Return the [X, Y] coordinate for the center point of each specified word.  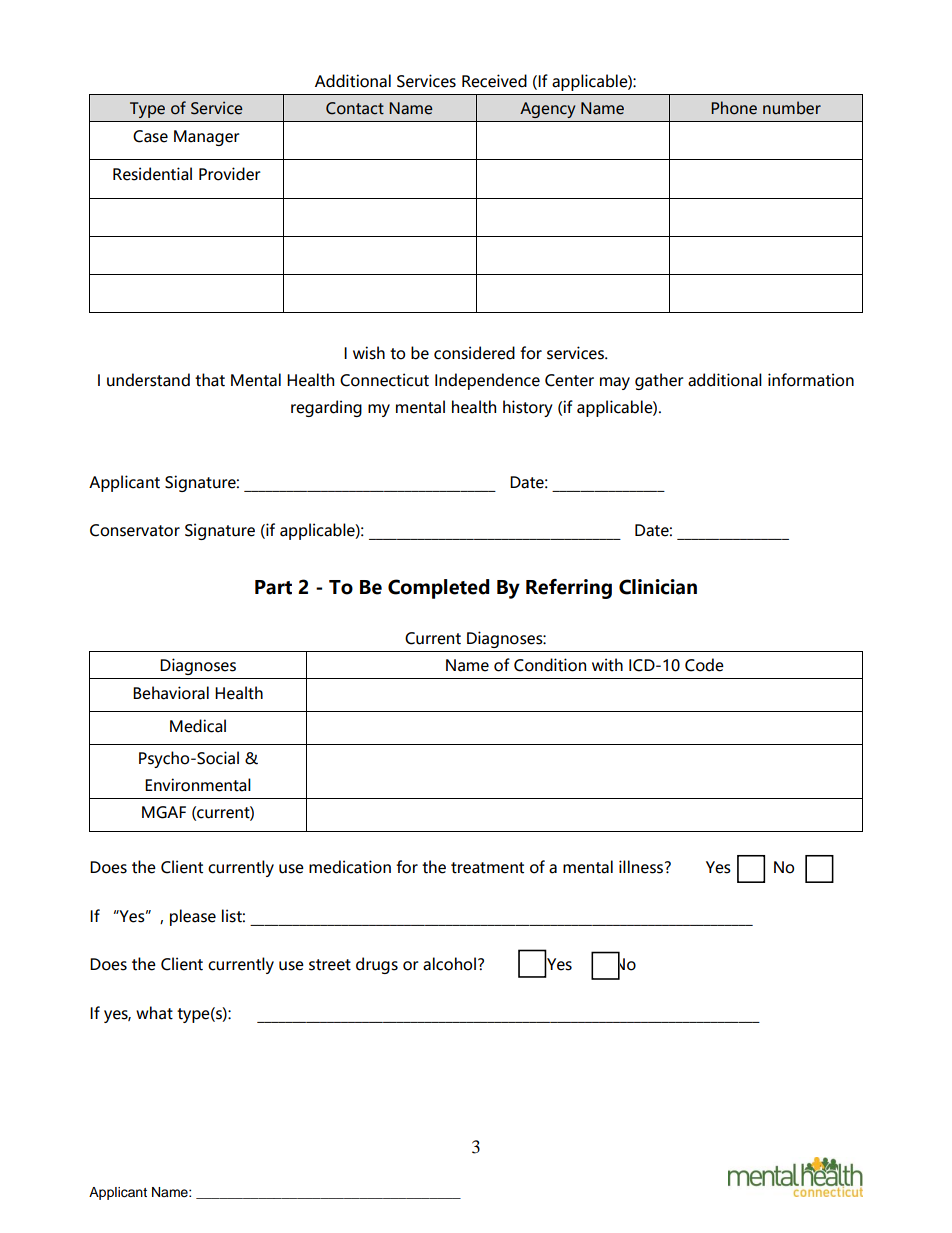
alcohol [449, 964]
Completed [439, 589]
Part [273, 587]
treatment [487, 868]
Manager [207, 138]
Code [704, 665]
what [154, 1013]
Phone [734, 108]
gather [659, 381]
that [210, 380]
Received [494, 81]
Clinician [658, 587]
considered [474, 353]
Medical [198, 726]
